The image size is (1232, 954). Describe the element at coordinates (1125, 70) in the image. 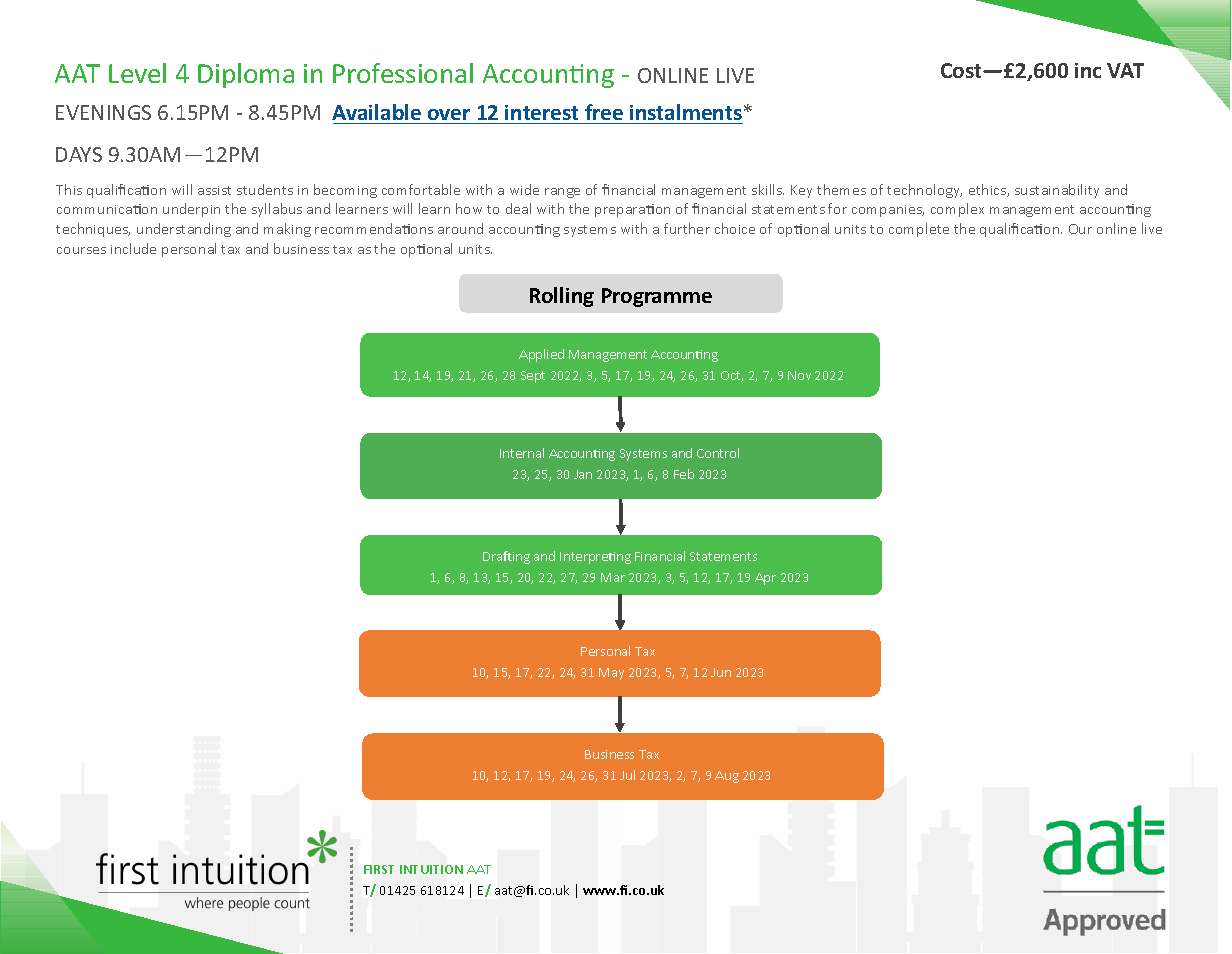

I see `VAT` at that location.
